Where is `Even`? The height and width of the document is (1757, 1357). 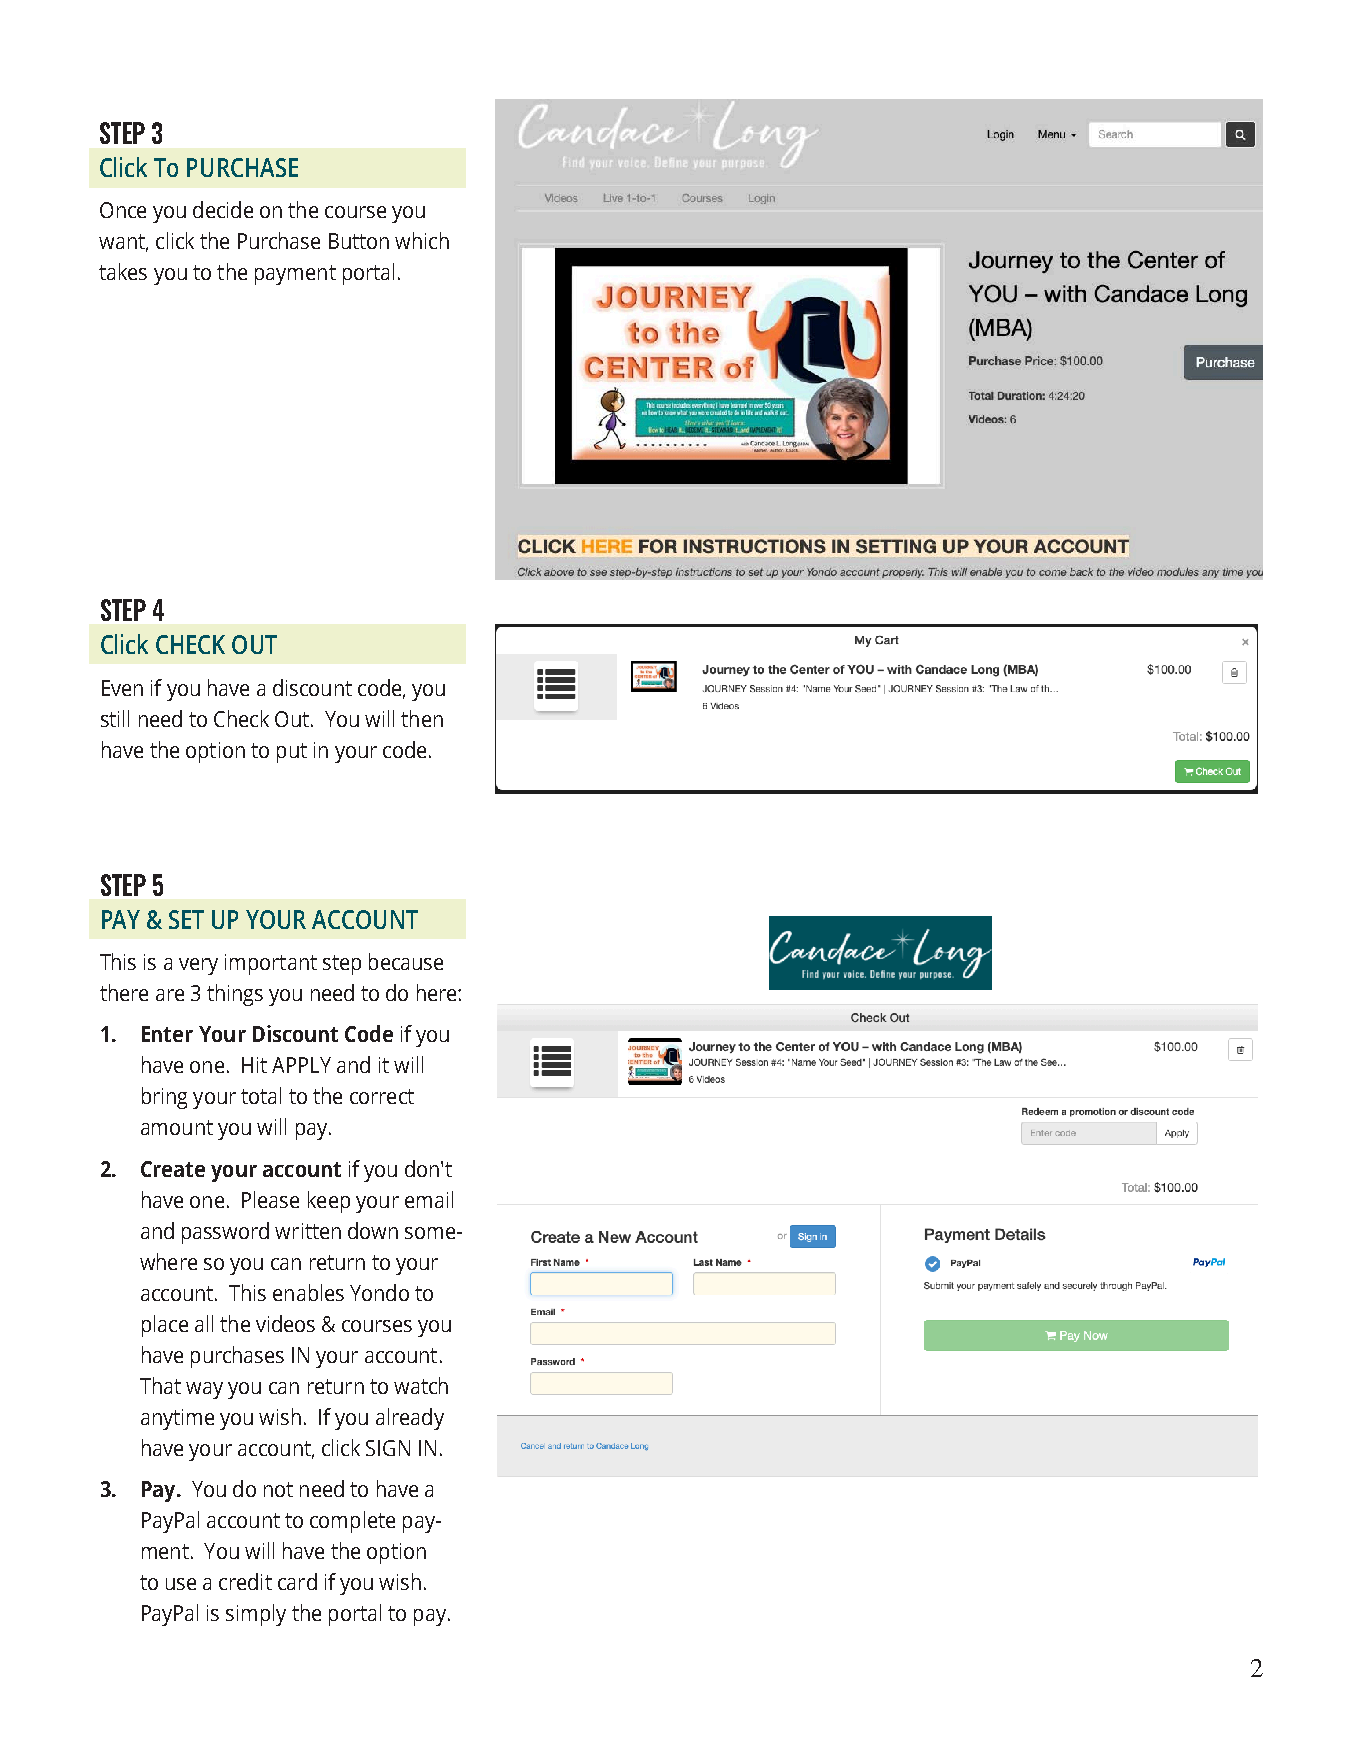
Even is located at coordinates (122, 688).
